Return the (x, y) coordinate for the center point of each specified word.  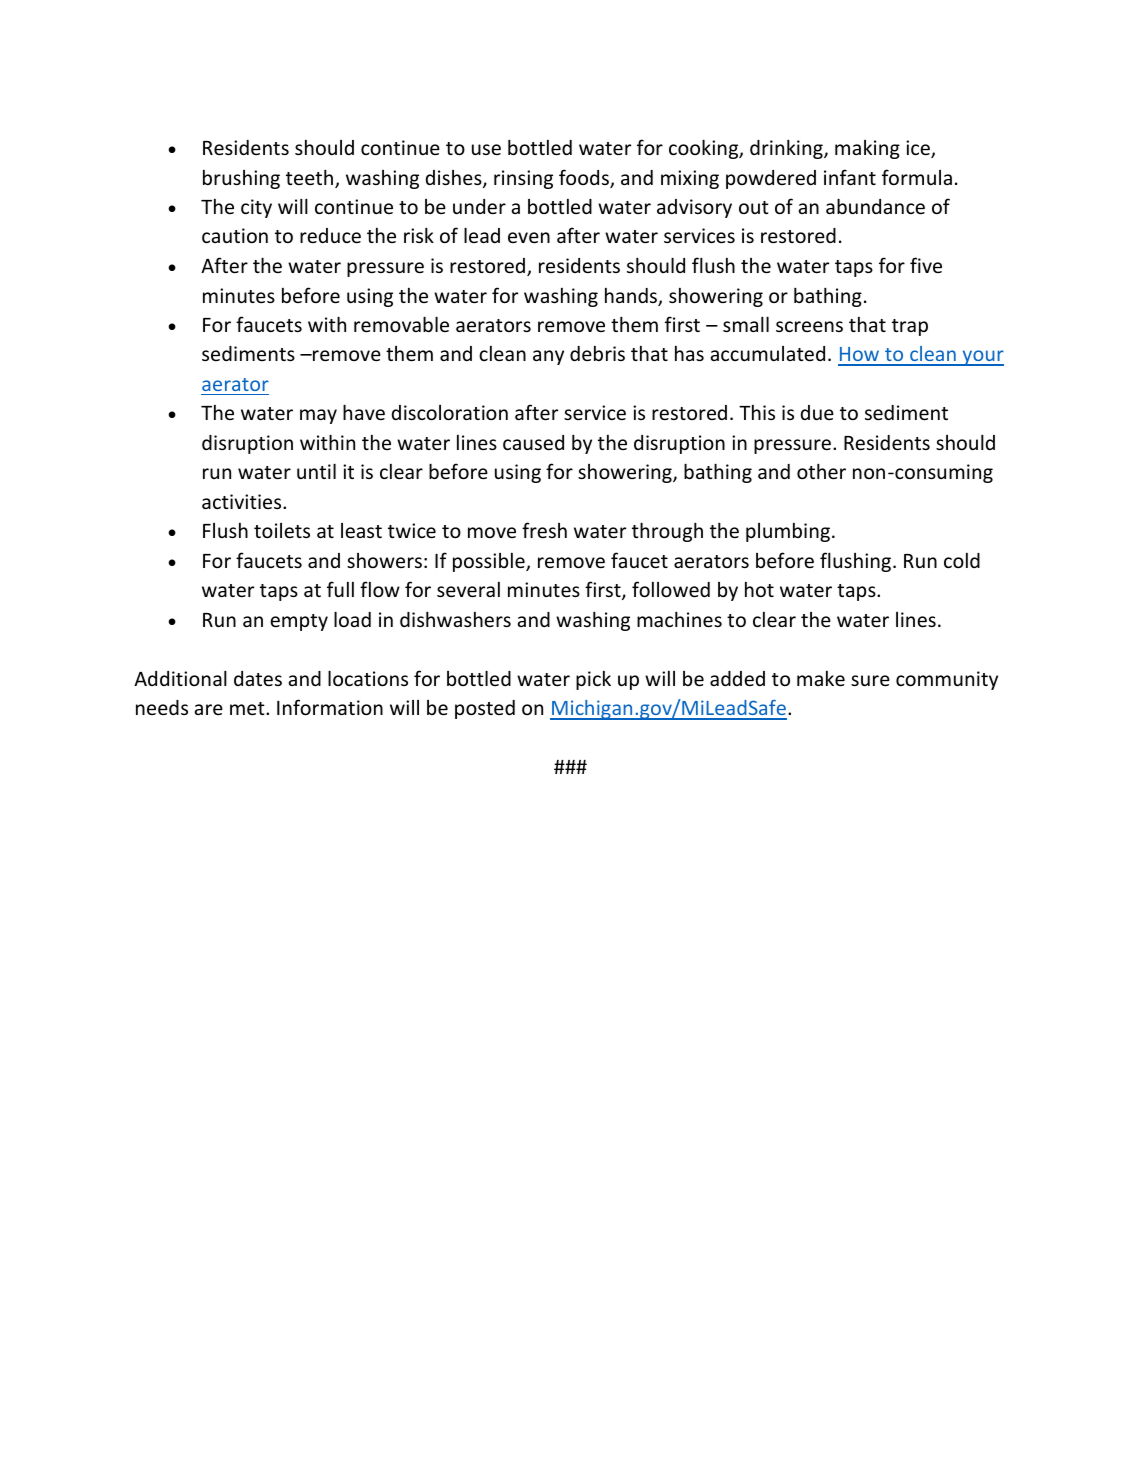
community (947, 680)
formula (917, 177)
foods (585, 178)
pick (593, 680)
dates (258, 678)
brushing (241, 179)
